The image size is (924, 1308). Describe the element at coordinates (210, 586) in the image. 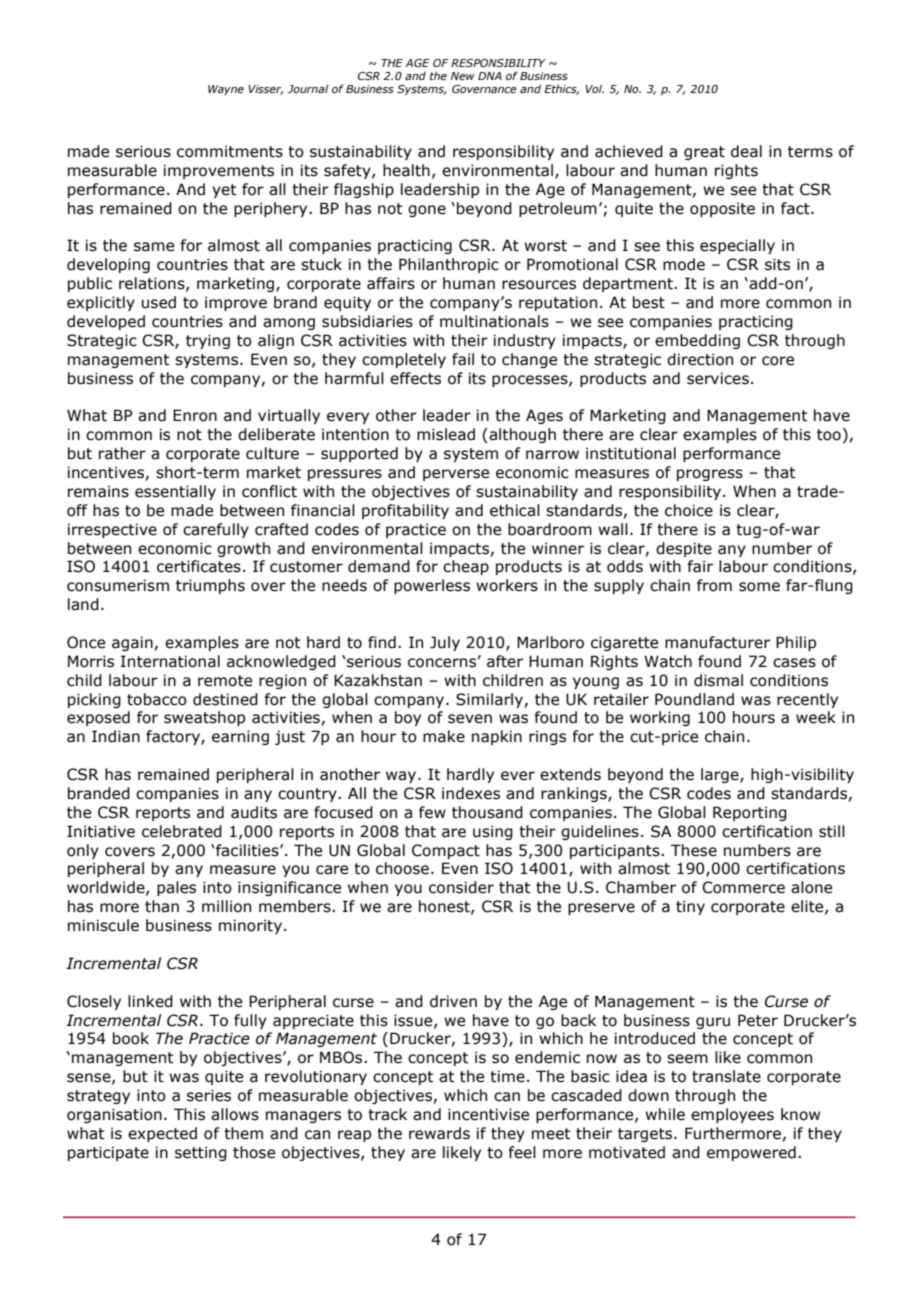

I see `triumphs` at that location.
